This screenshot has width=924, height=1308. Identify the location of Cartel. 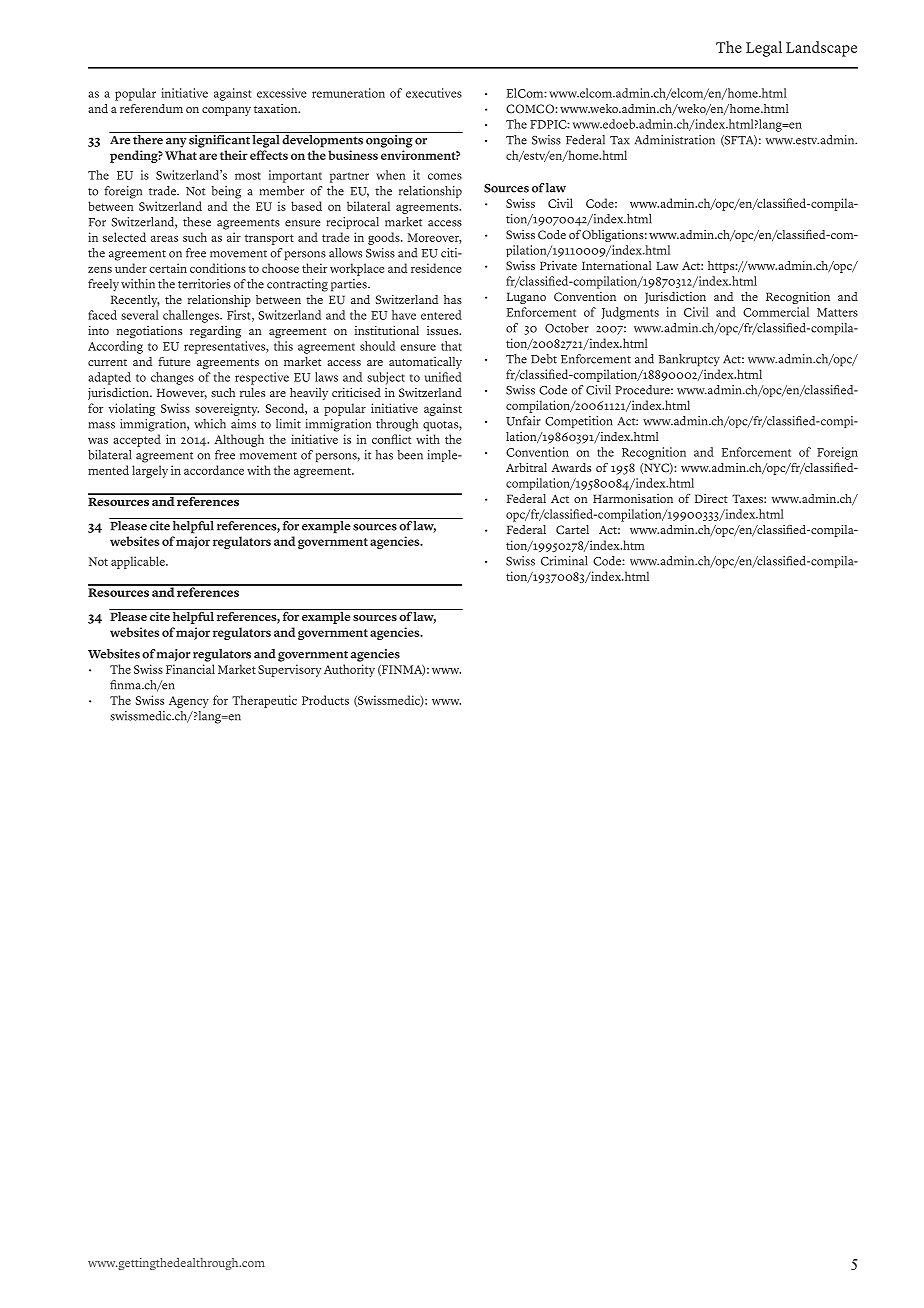
(572, 530).
